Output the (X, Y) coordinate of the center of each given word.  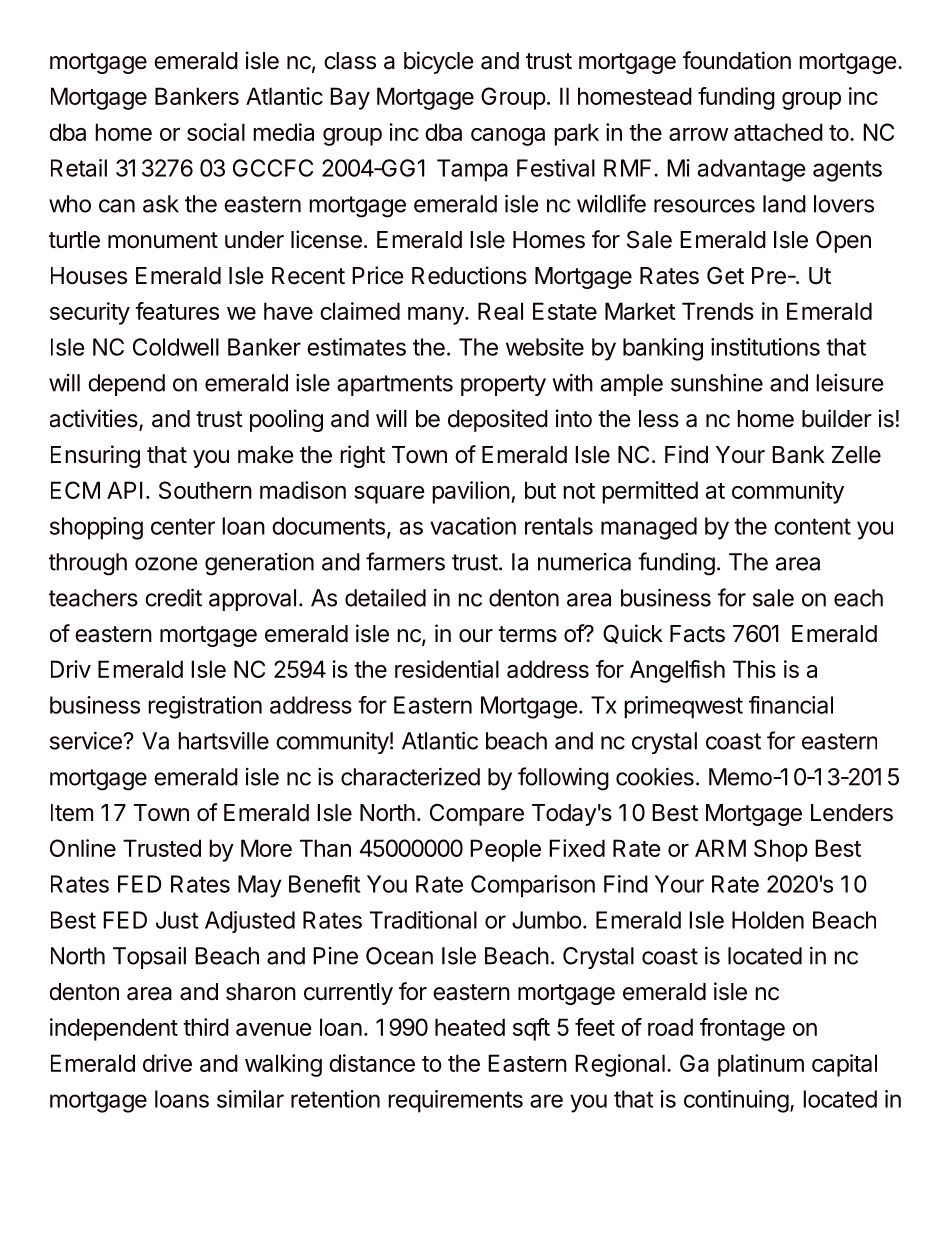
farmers (405, 561)
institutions (765, 347)
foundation (737, 60)
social (216, 132)
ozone (166, 564)
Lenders (852, 813)
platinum (761, 1065)
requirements (455, 1101)
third (206, 1027)
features (177, 311)
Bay (350, 98)
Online (83, 848)
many (437, 316)
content (812, 526)
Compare (477, 815)
